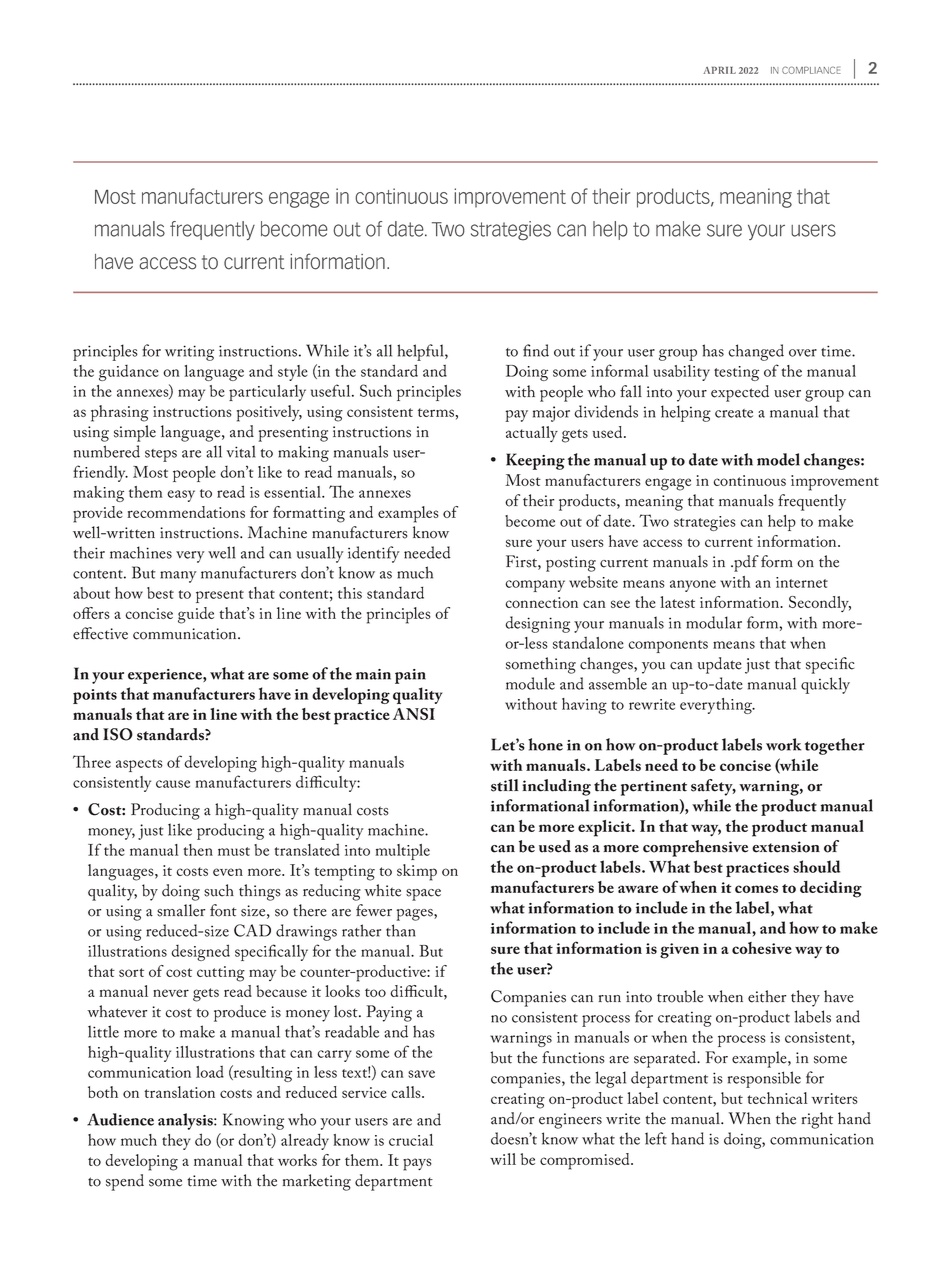 This document has height=1275, width=952. I want to click on together, so click(835, 746).
